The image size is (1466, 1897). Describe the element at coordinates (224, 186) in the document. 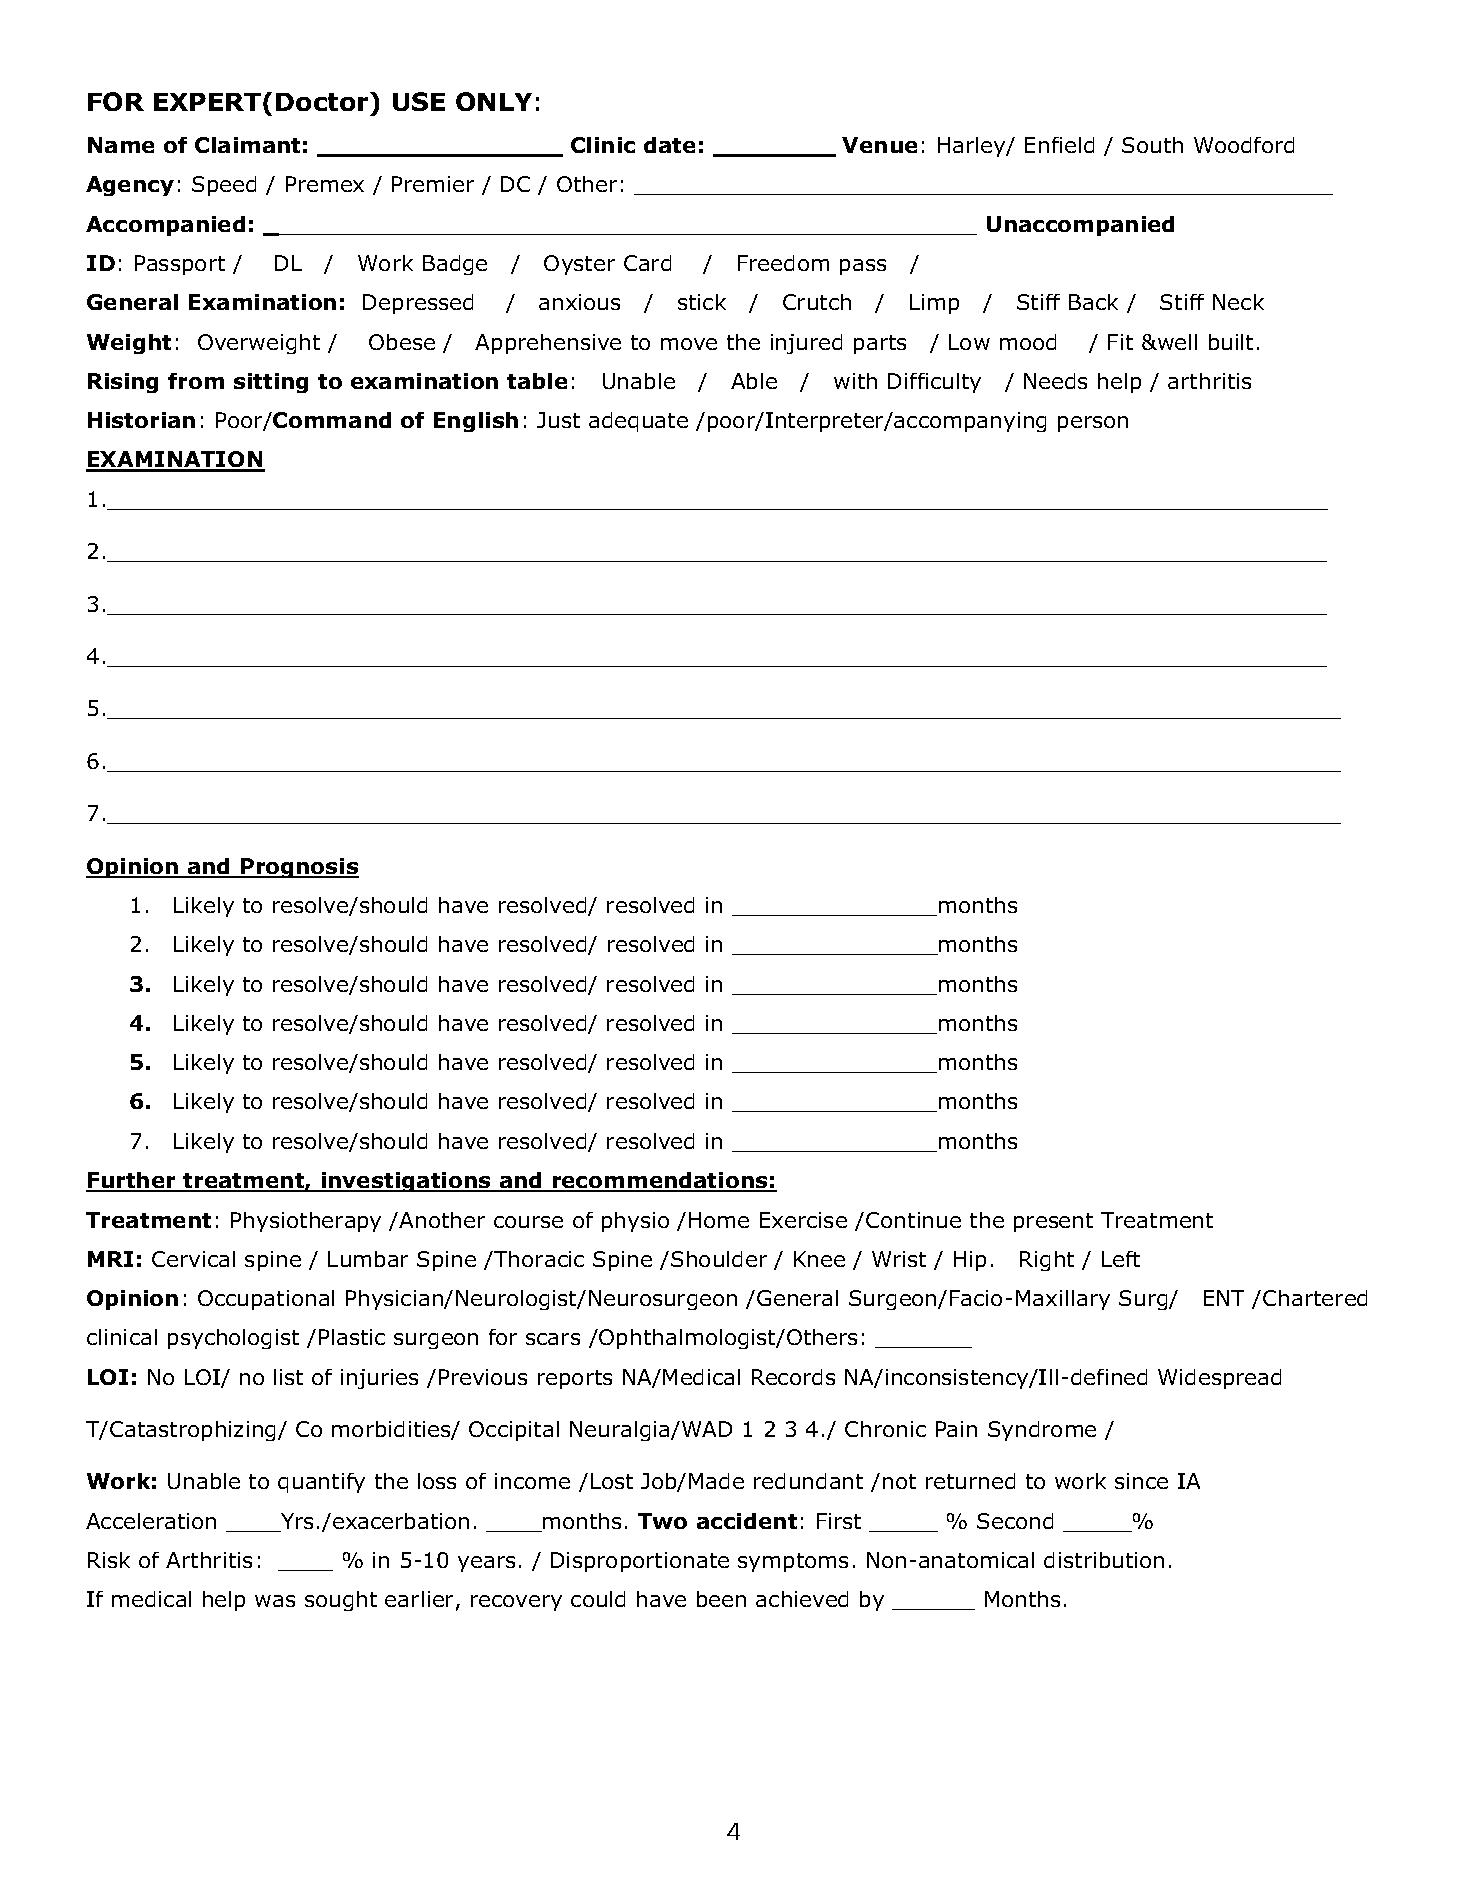

I see `Speed` at that location.
